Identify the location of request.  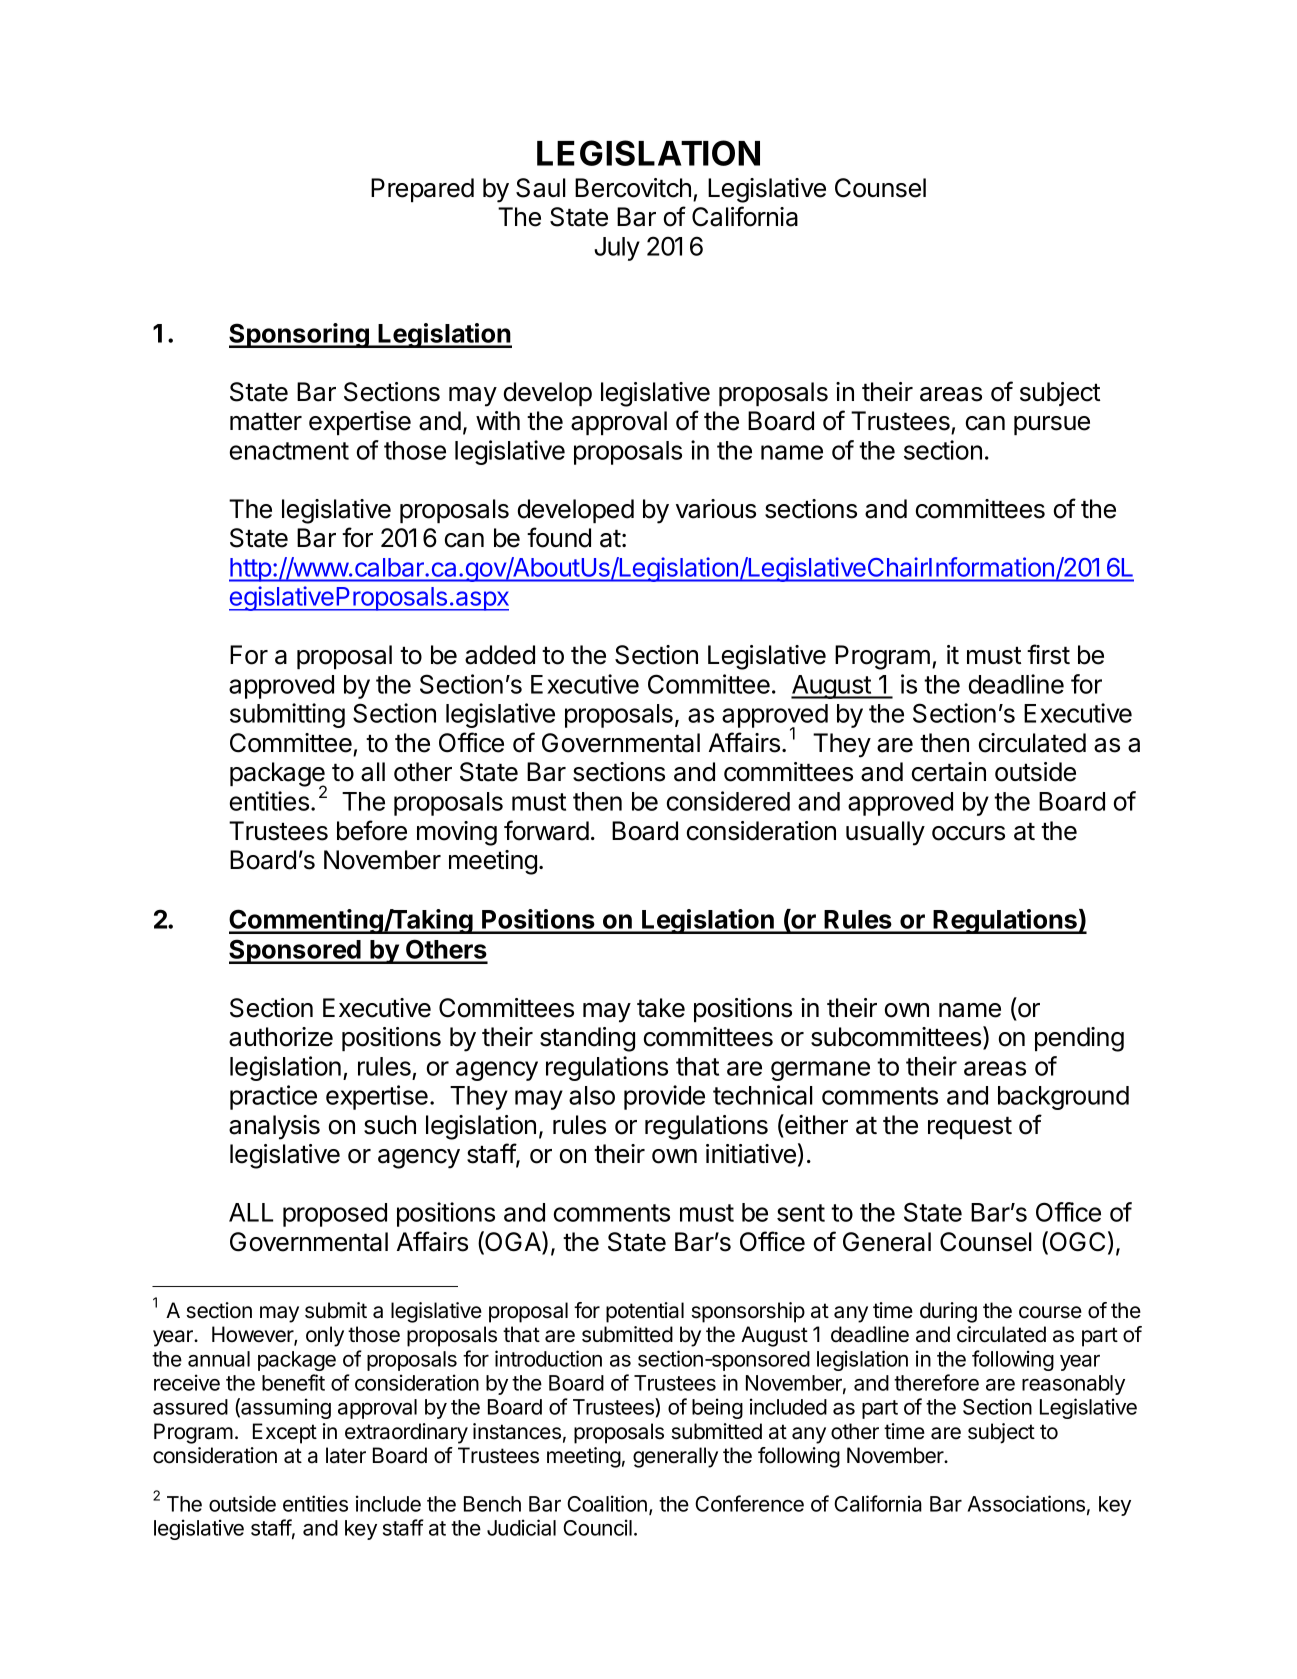
(970, 1127).
